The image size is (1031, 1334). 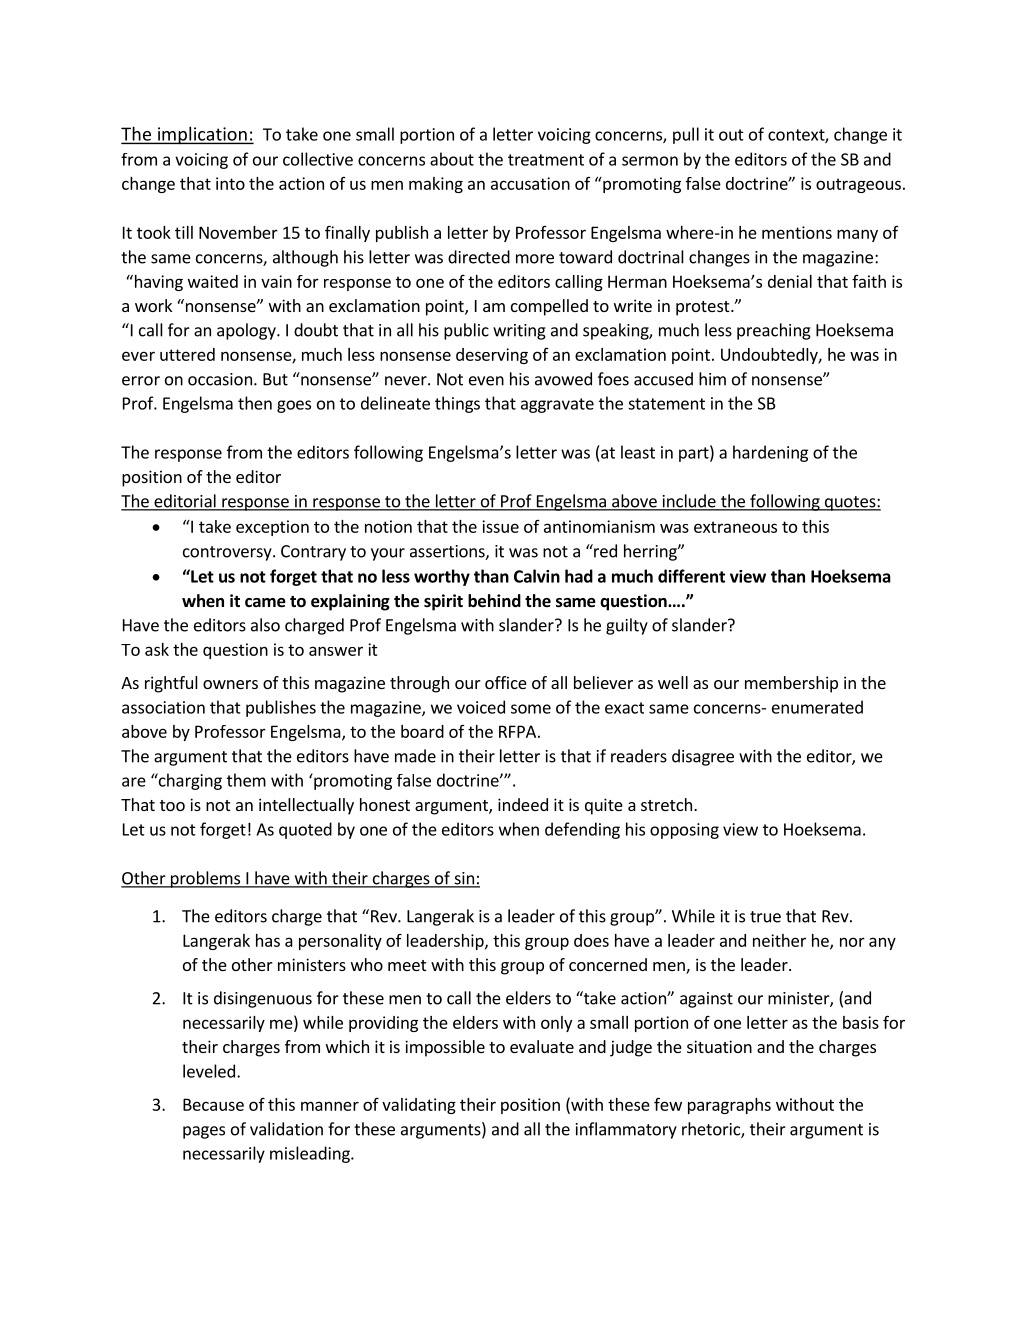 What do you see at coordinates (204, 1132) in the screenshot?
I see `pages` at bounding box center [204, 1132].
